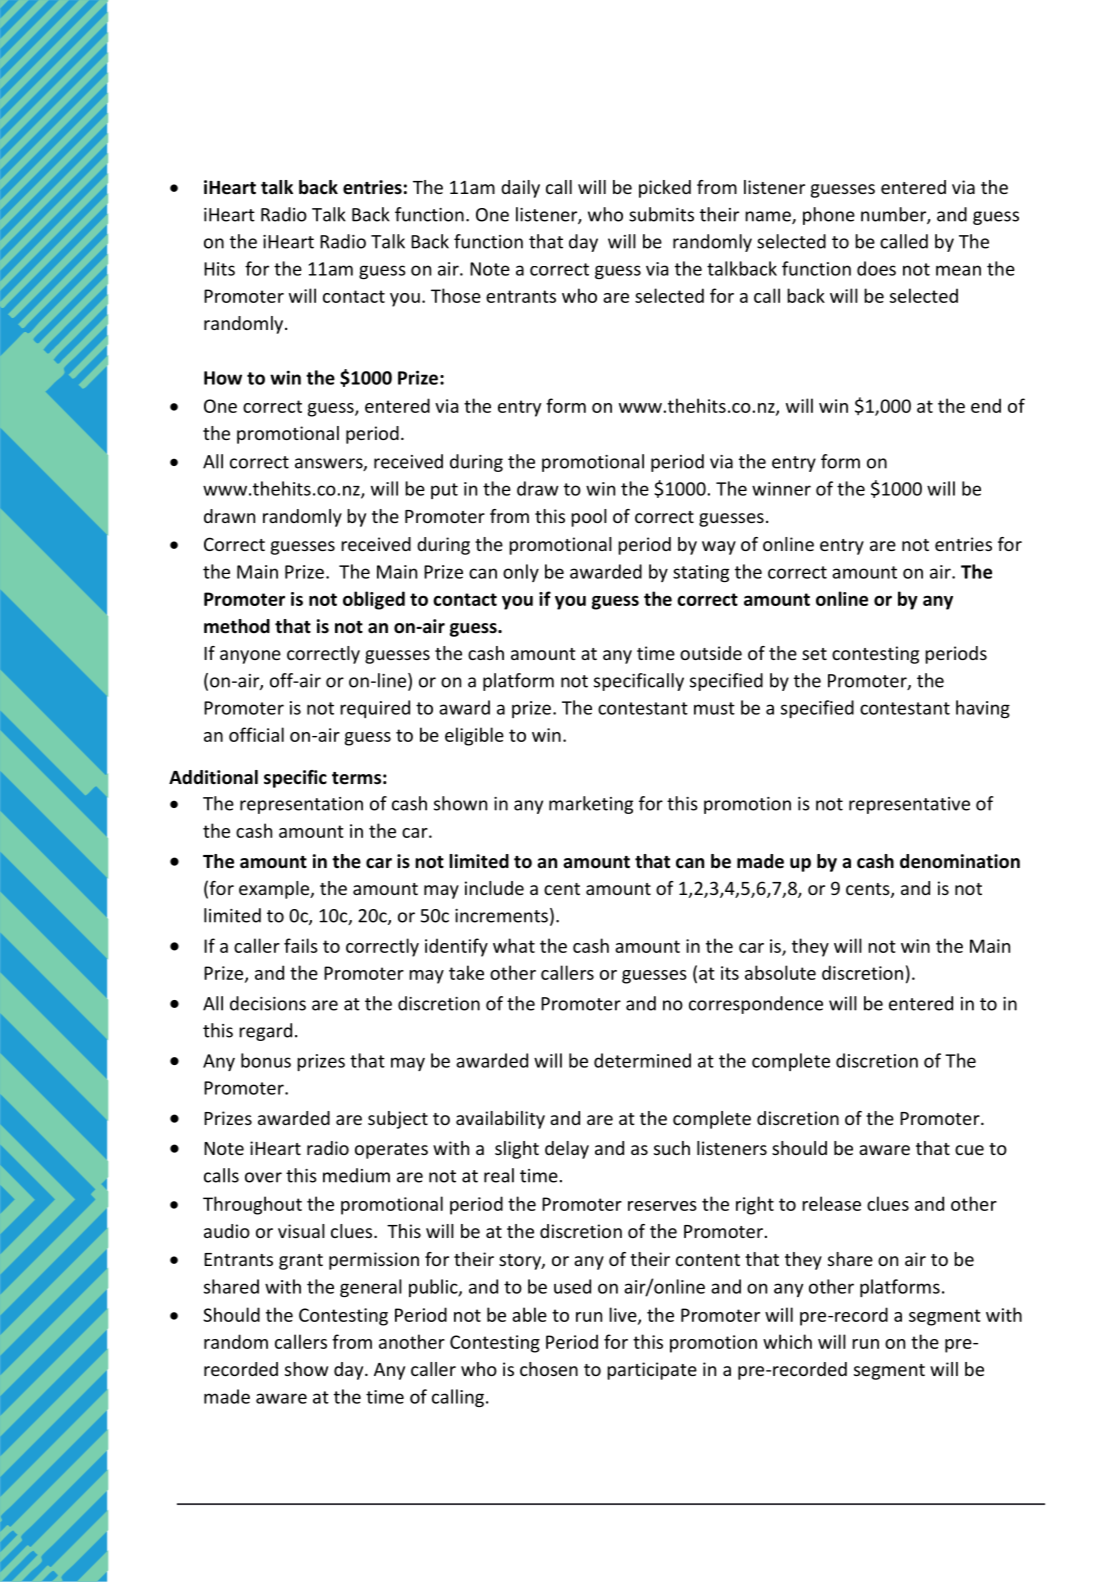  I want to click on bonus, so click(266, 1060).
